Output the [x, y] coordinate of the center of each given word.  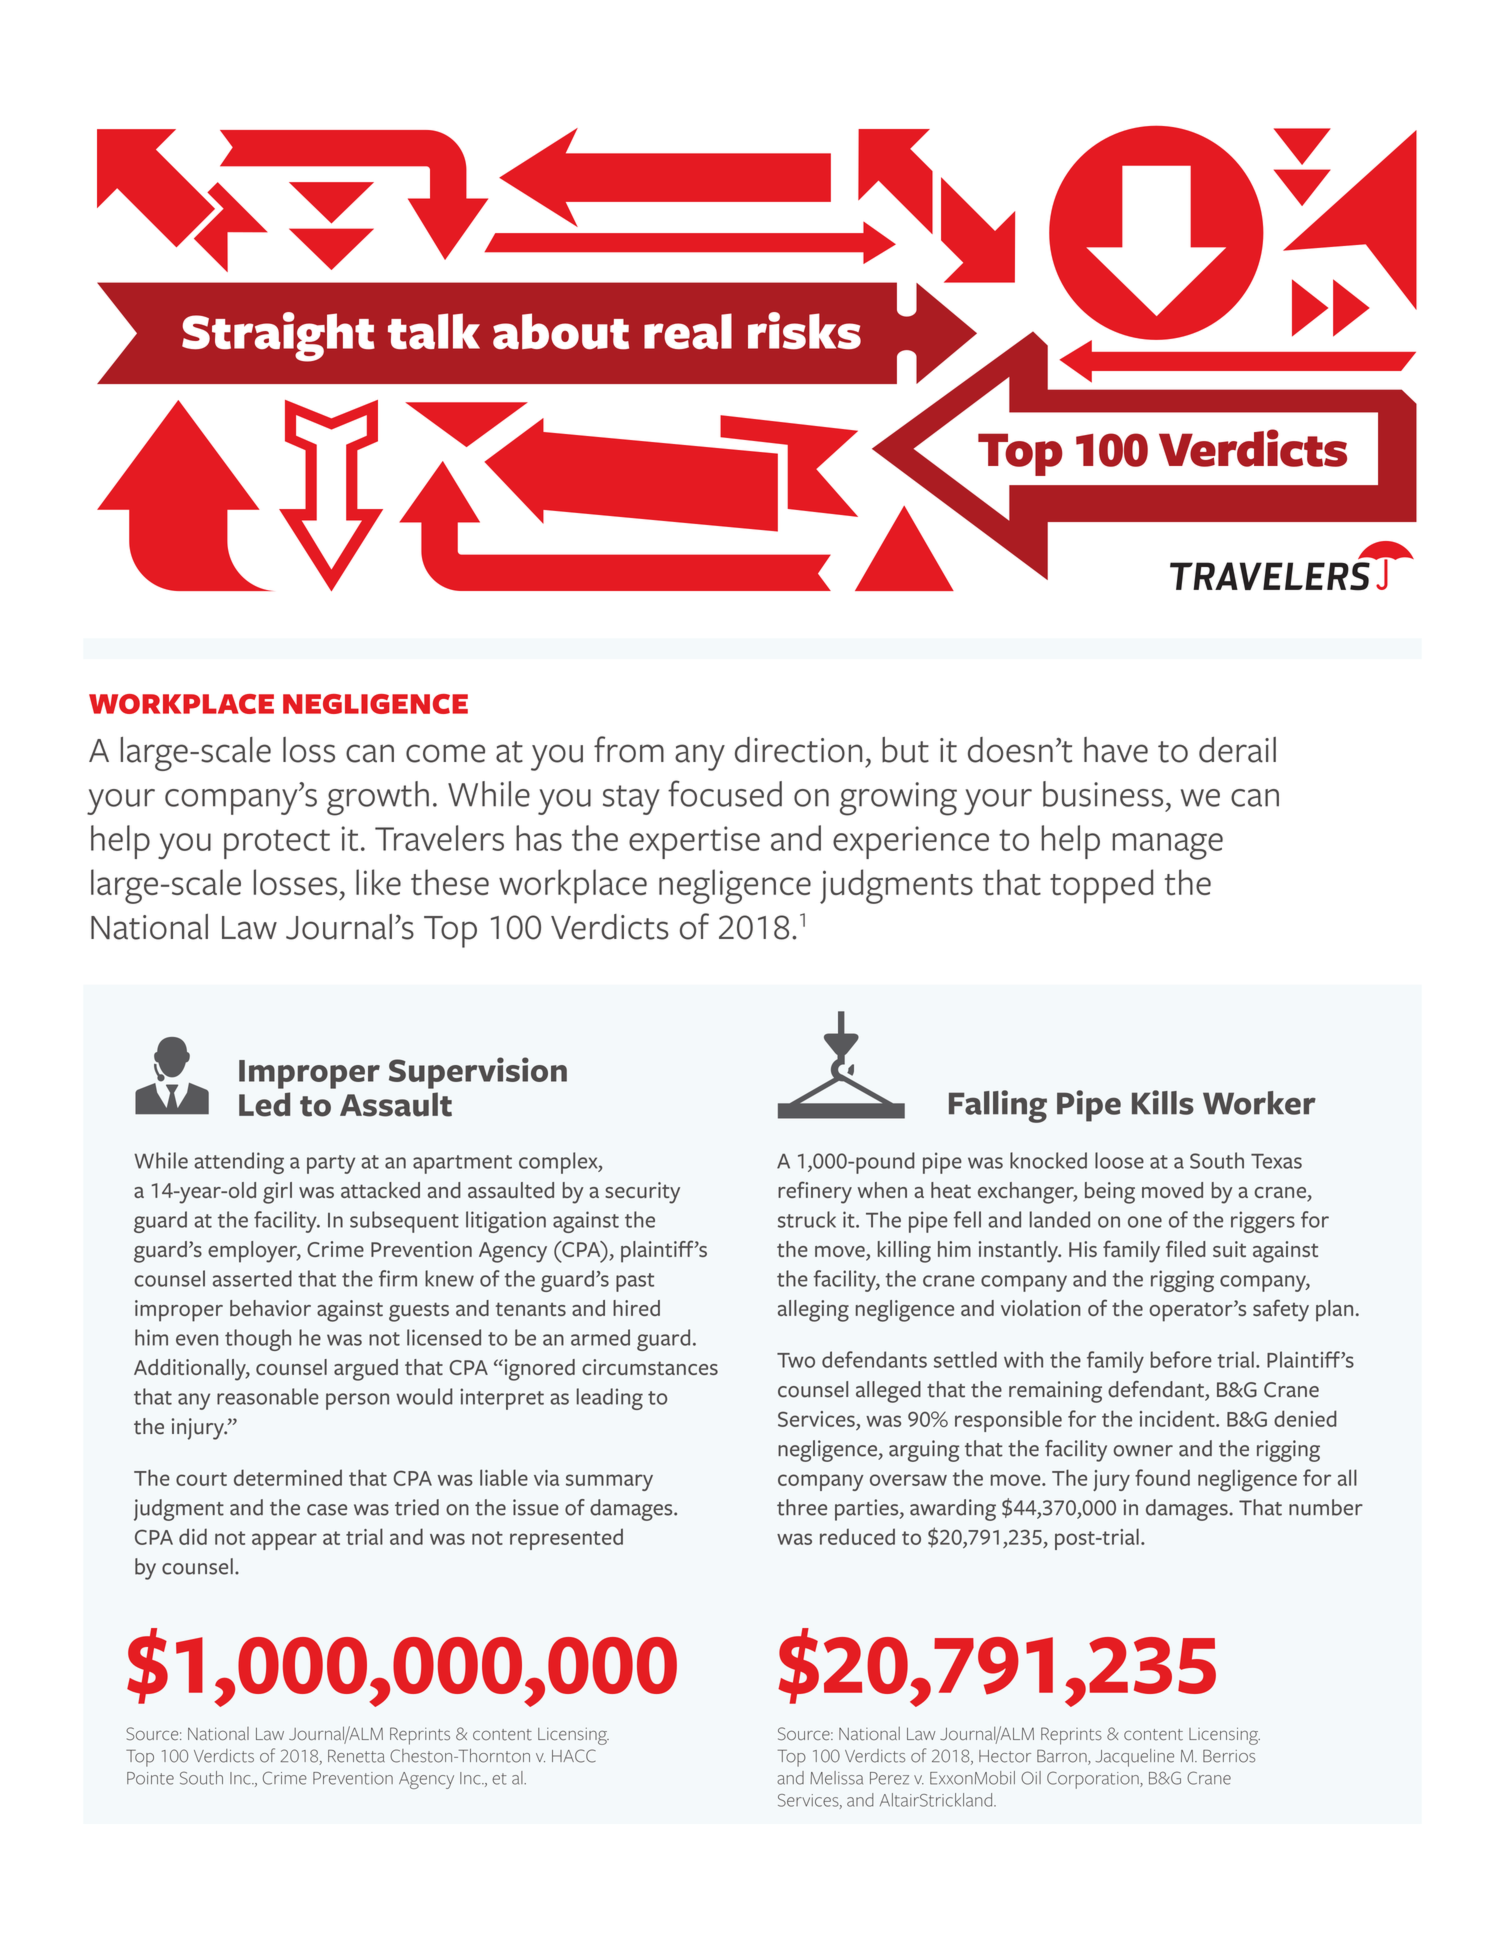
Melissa [836, 1778]
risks [804, 331]
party [331, 1164]
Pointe [150, 1778]
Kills [1163, 1102]
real [688, 331]
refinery [815, 1192]
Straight [278, 337]
